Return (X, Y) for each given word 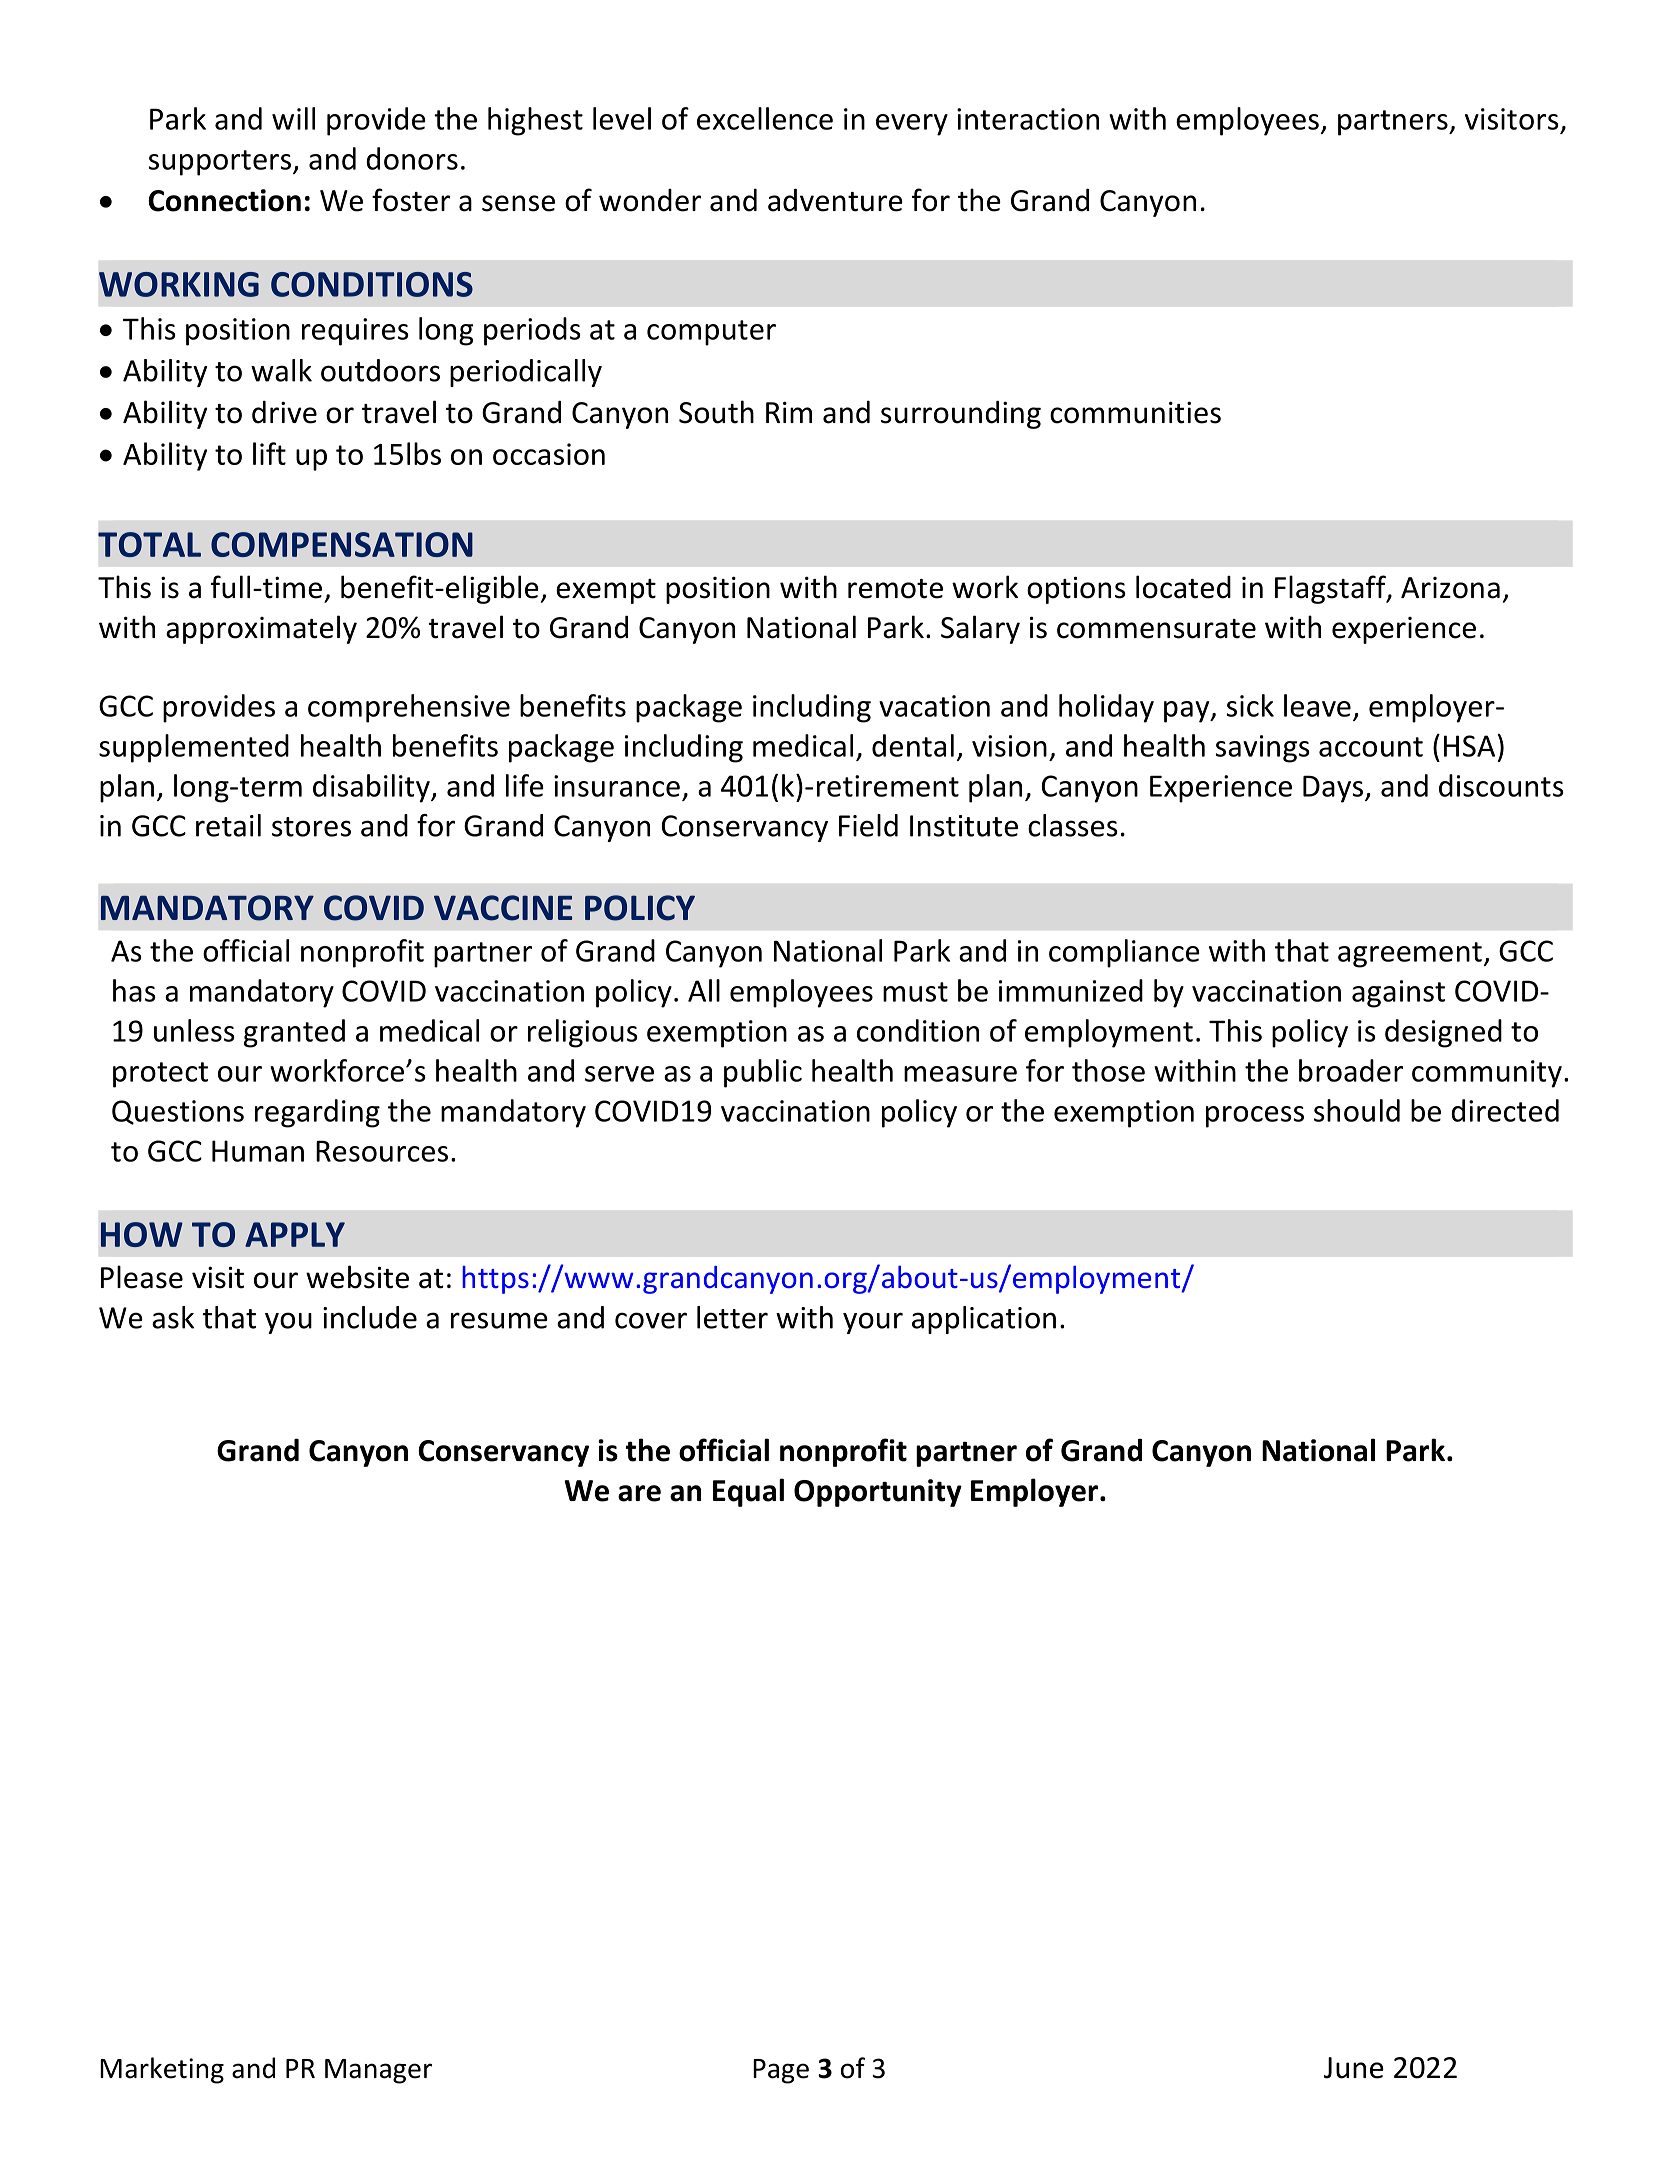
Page (781, 2071)
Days (1334, 789)
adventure (835, 200)
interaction (1028, 119)
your (873, 1323)
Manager (378, 2071)
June (1354, 2068)
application (984, 1320)
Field (868, 825)
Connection (224, 200)
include (370, 1317)
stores (311, 827)
